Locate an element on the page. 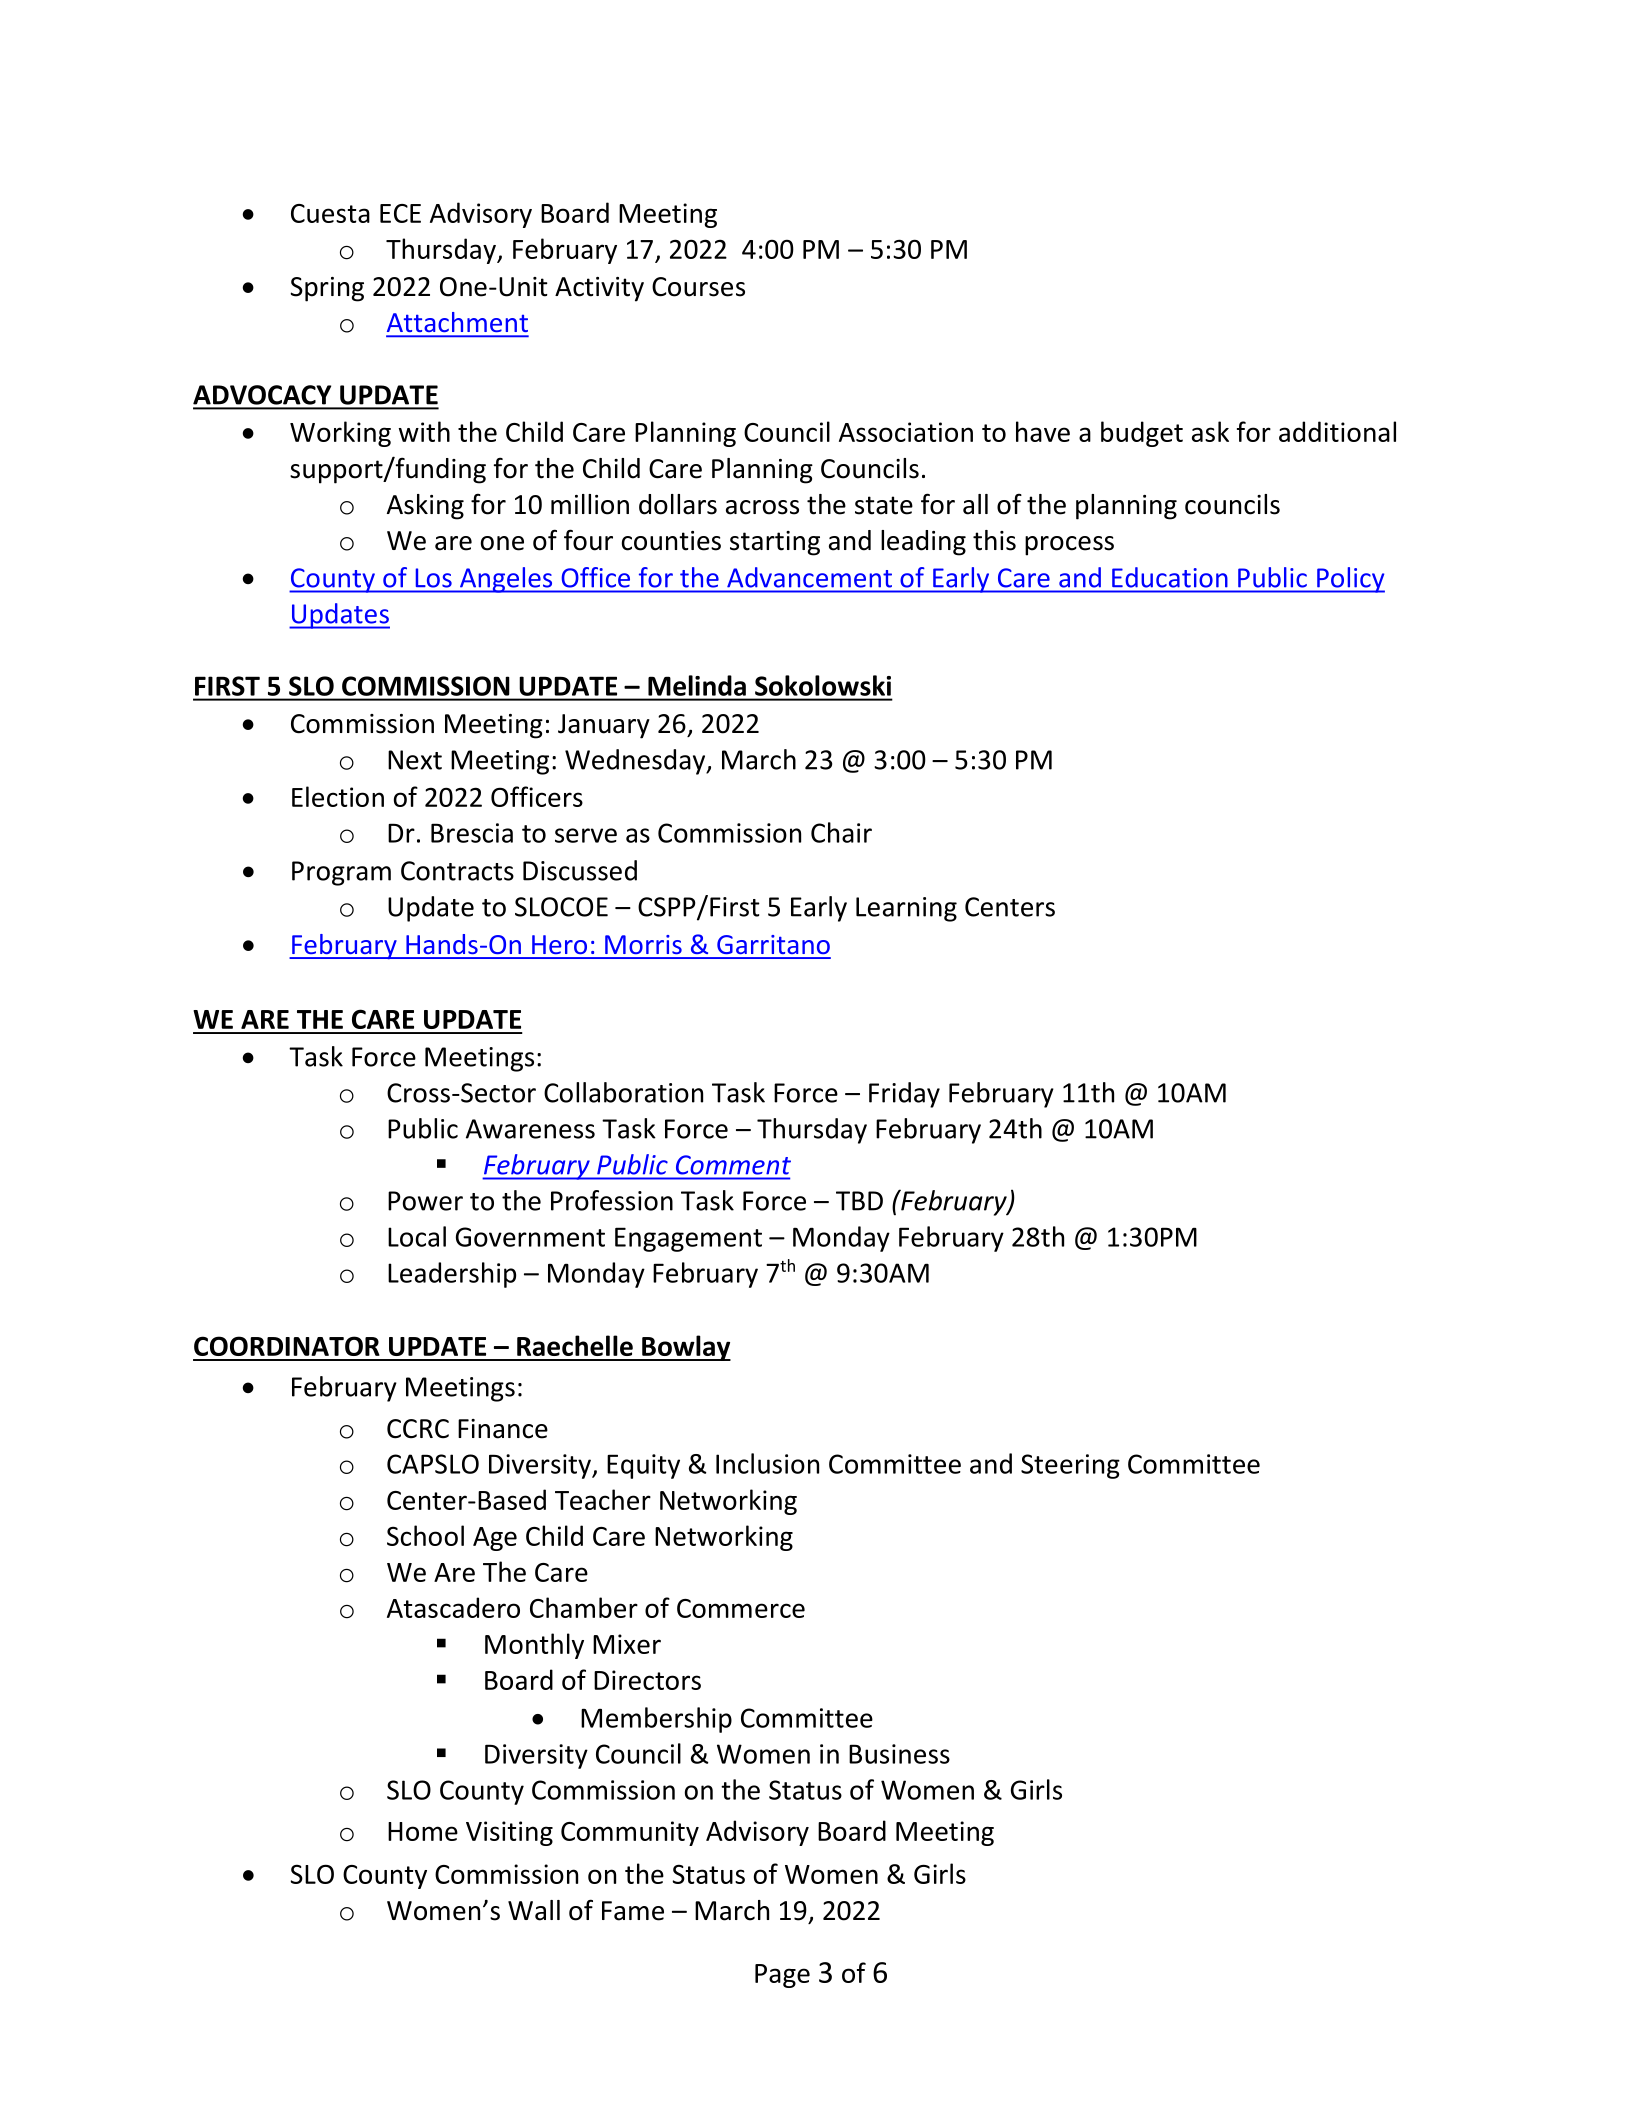  Courses is located at coordinates (698, 287).
